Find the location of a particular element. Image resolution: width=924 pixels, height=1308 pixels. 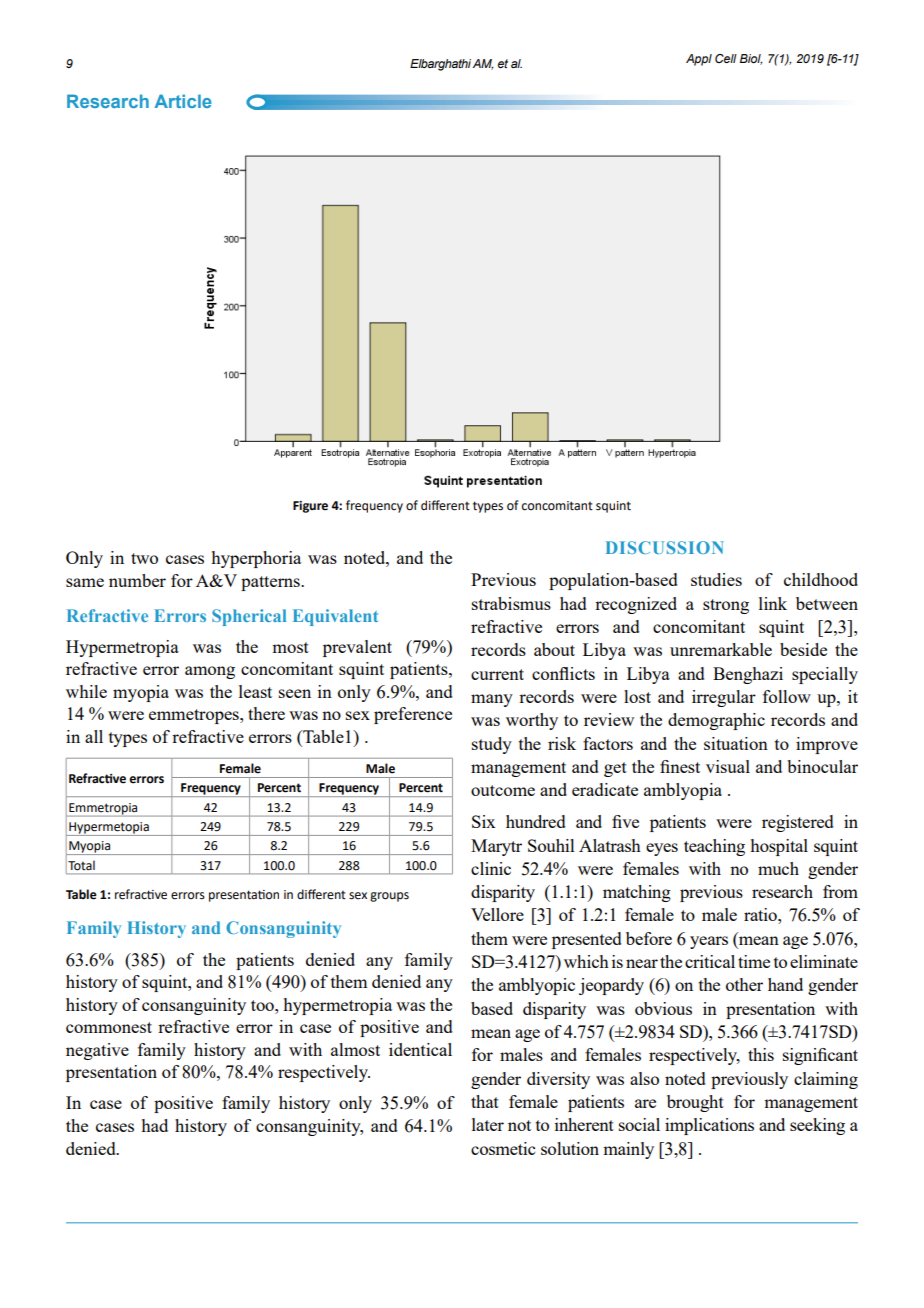

Article is located at coordinates (183, 101).
